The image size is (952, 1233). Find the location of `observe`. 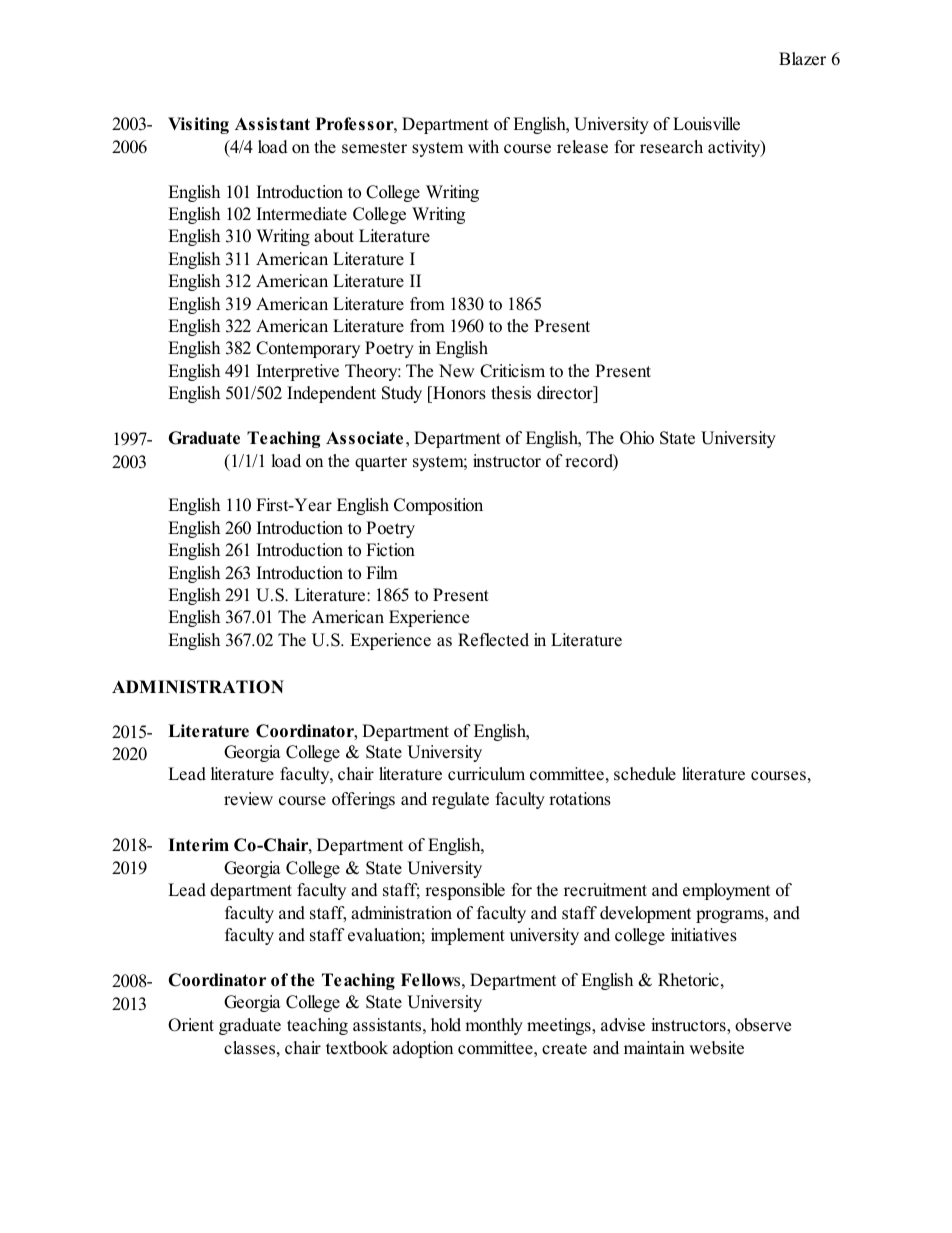

observe is located at coordinates (763, 1025).
